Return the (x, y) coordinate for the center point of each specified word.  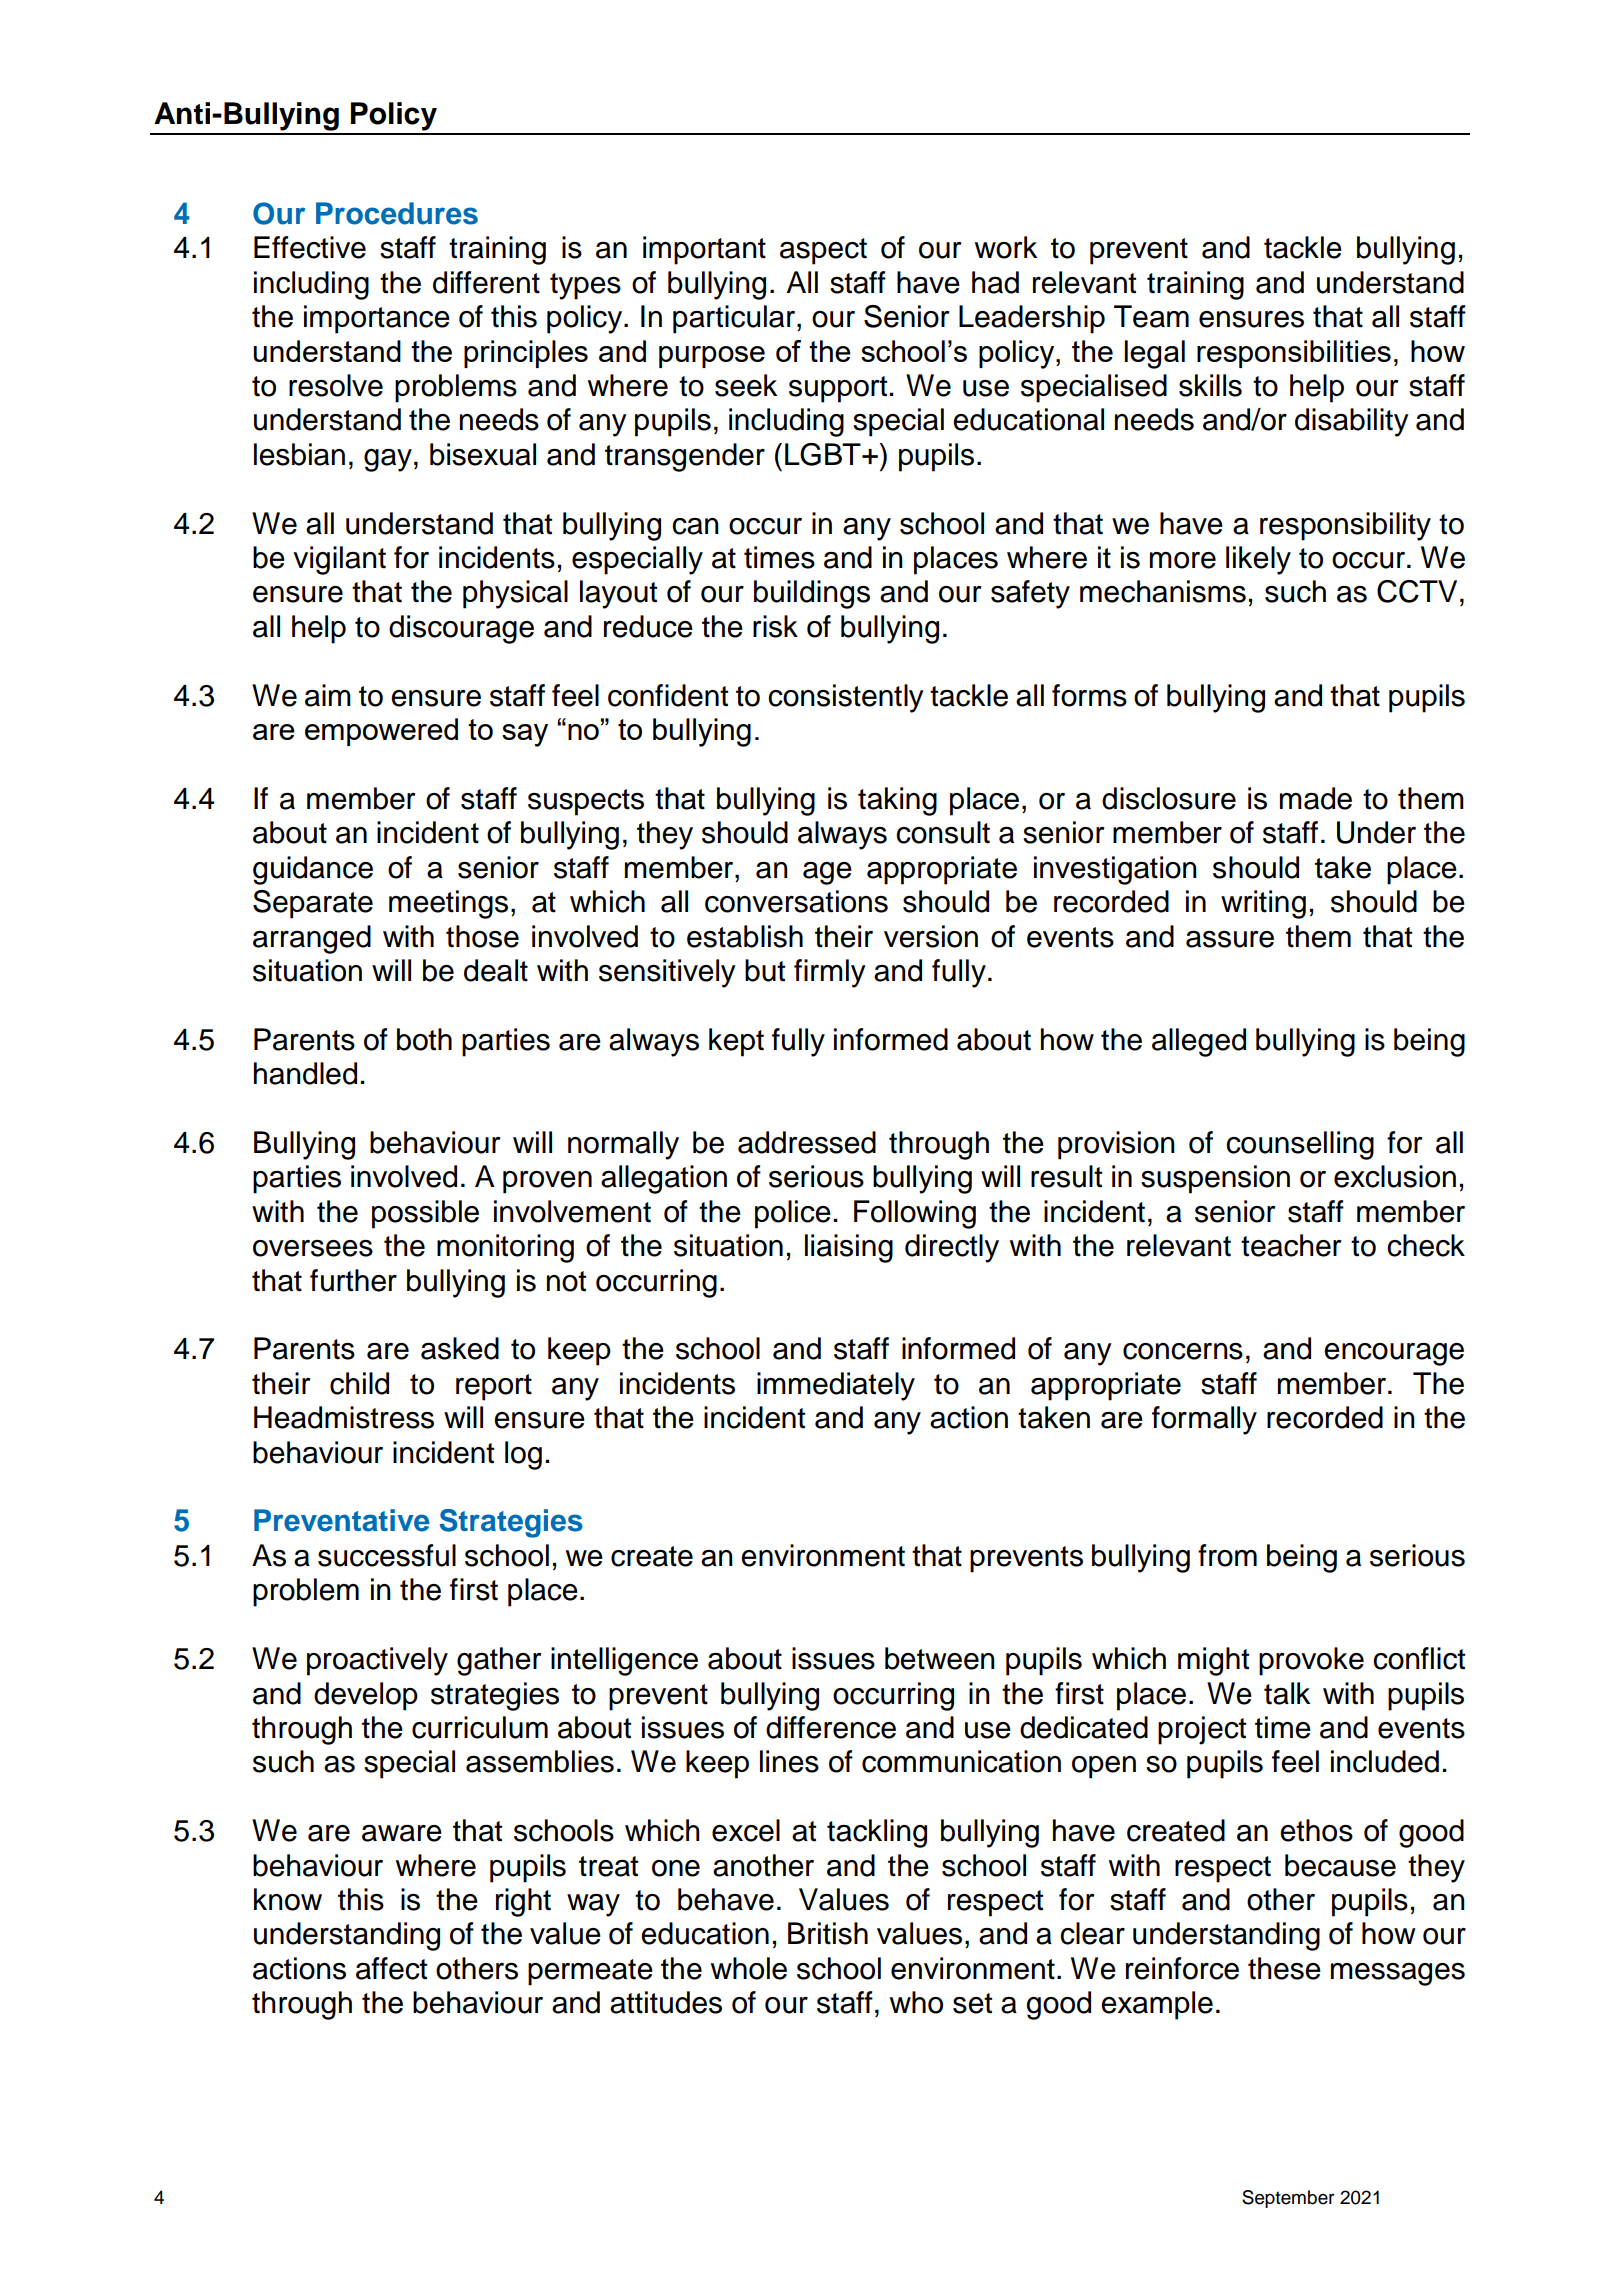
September (1288, 2199)
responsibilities (1294, 354)
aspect (823, 251)
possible (425, 1214)
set (972, 2003)
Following (915, 1214)
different (486, 282)
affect (391, 1968)
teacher (1291, 1245)
